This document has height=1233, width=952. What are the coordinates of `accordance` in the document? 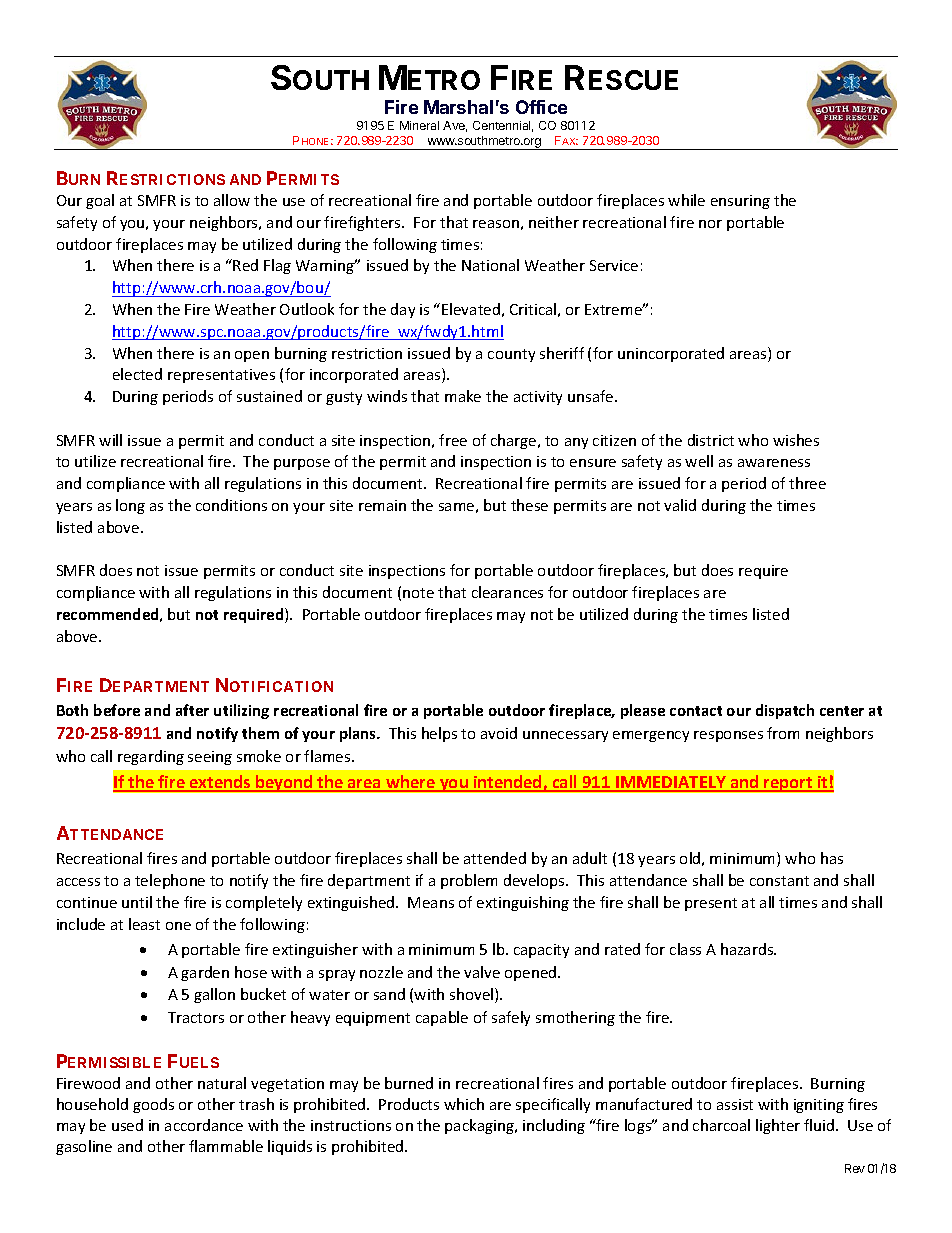 It's located at (204, 1125).
